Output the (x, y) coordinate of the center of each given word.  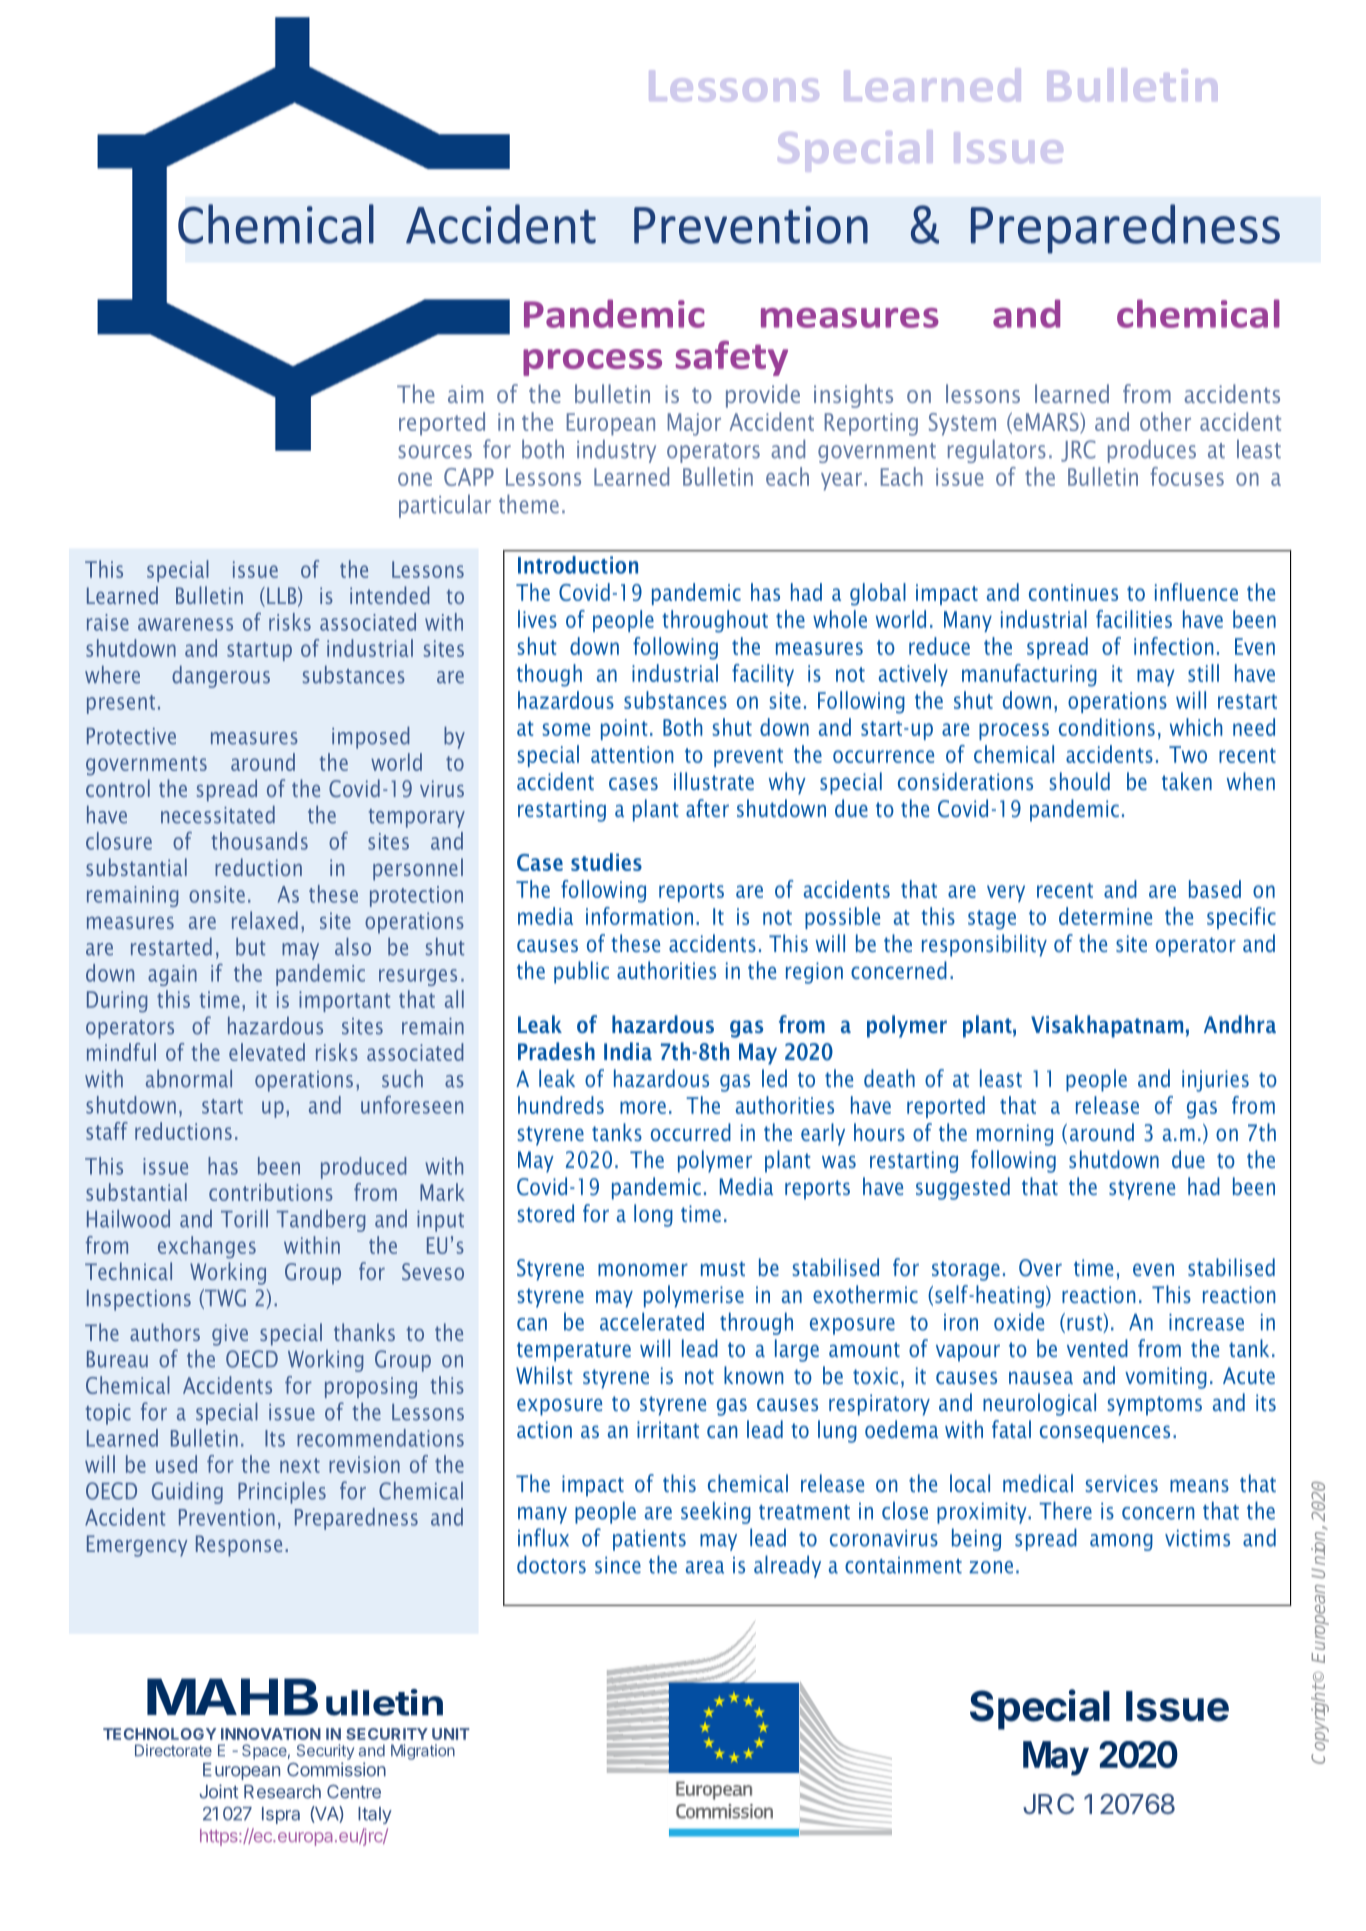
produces (1152, 451)
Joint (218, 1791)
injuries (1215, 1081)
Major (694, 424)
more (643, 1107)
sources (435, 452)
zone (991, 1567)
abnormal (189, 1078)
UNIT (451, 1734)
